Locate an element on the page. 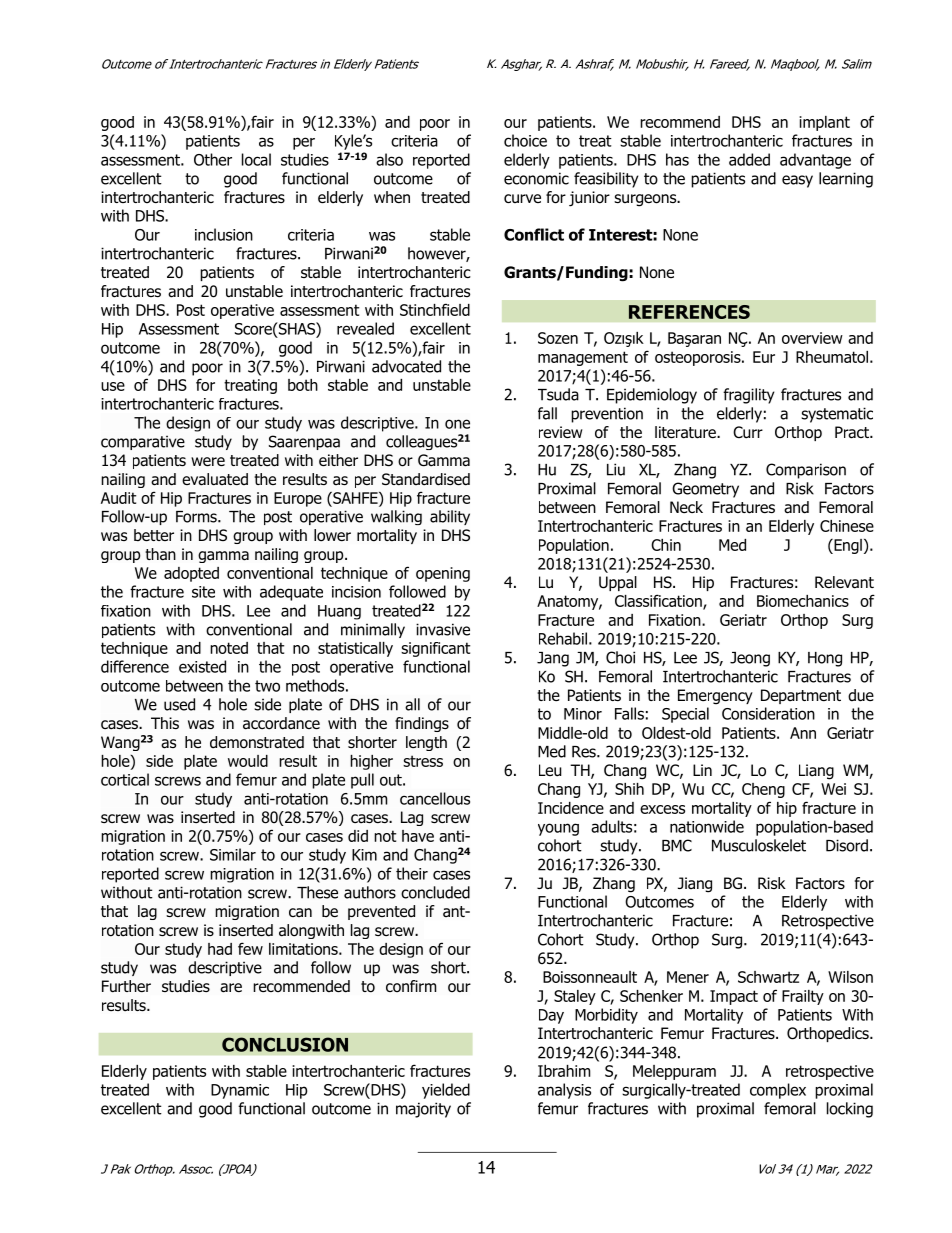 This image has width=952, height=1233. Similar is located at coordinates (233, 854).
